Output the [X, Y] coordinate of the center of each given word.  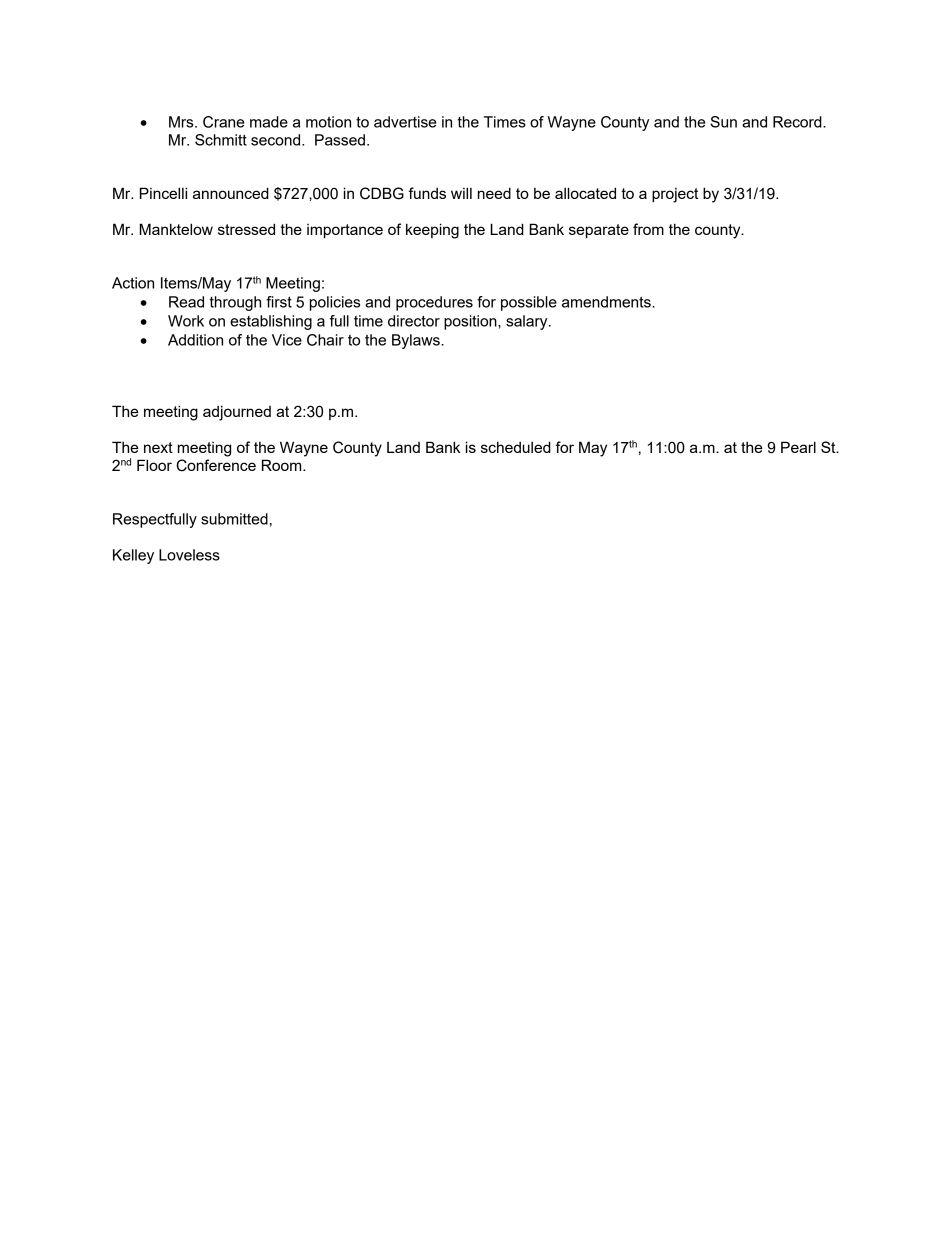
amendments [607, 302]
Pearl [798, 447]
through [235, 303]
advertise [405, 122]
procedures [434, 303]
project [675, 195]
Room [283, 465]
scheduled [516, 447]
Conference [216, 465]
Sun [723, 122]
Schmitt [221, 140]
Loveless [189, 555]
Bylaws [417, 341]
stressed [246, 229]
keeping [432, 231]
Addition [195, 340]
